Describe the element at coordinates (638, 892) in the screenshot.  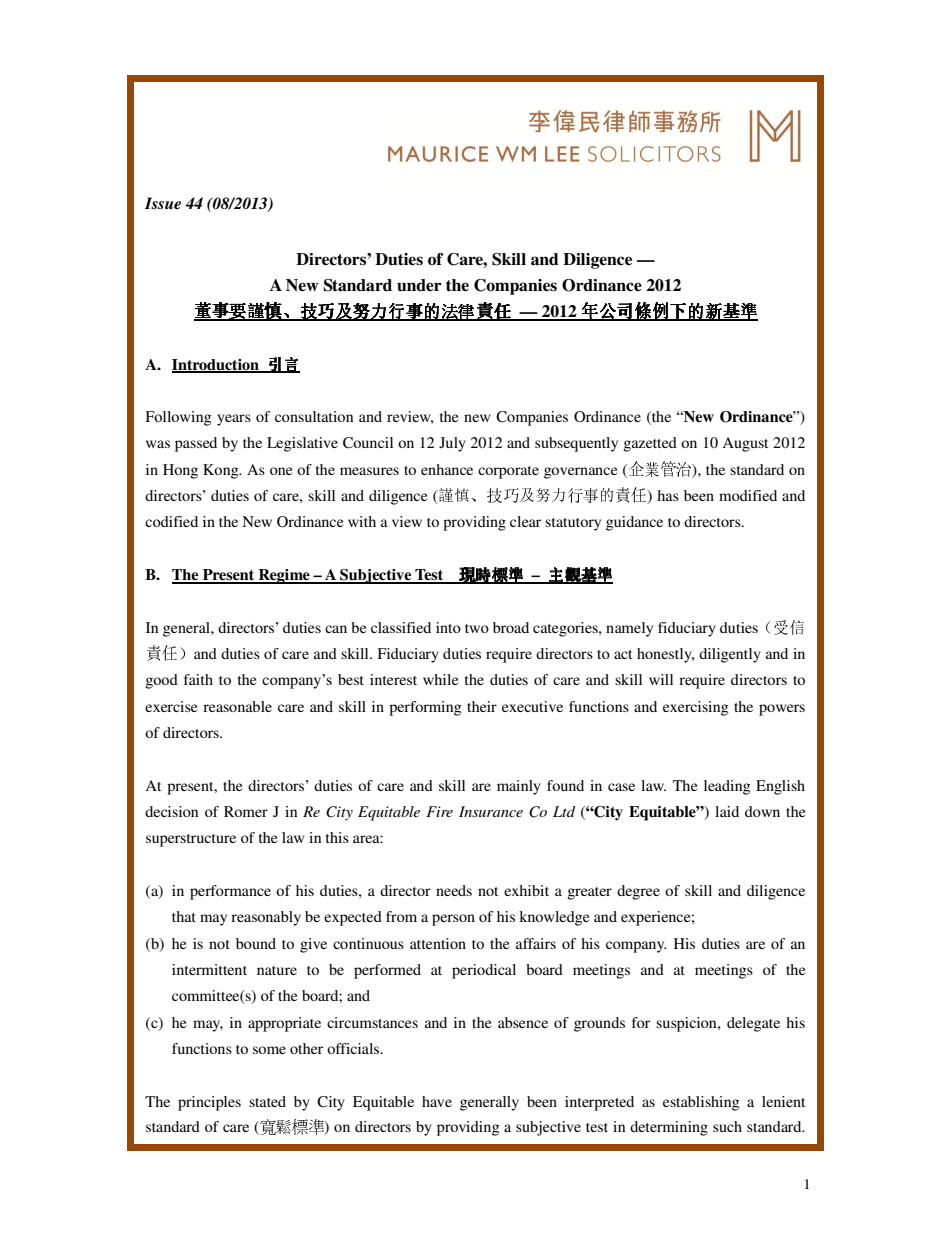
I see `degree` at that location.
